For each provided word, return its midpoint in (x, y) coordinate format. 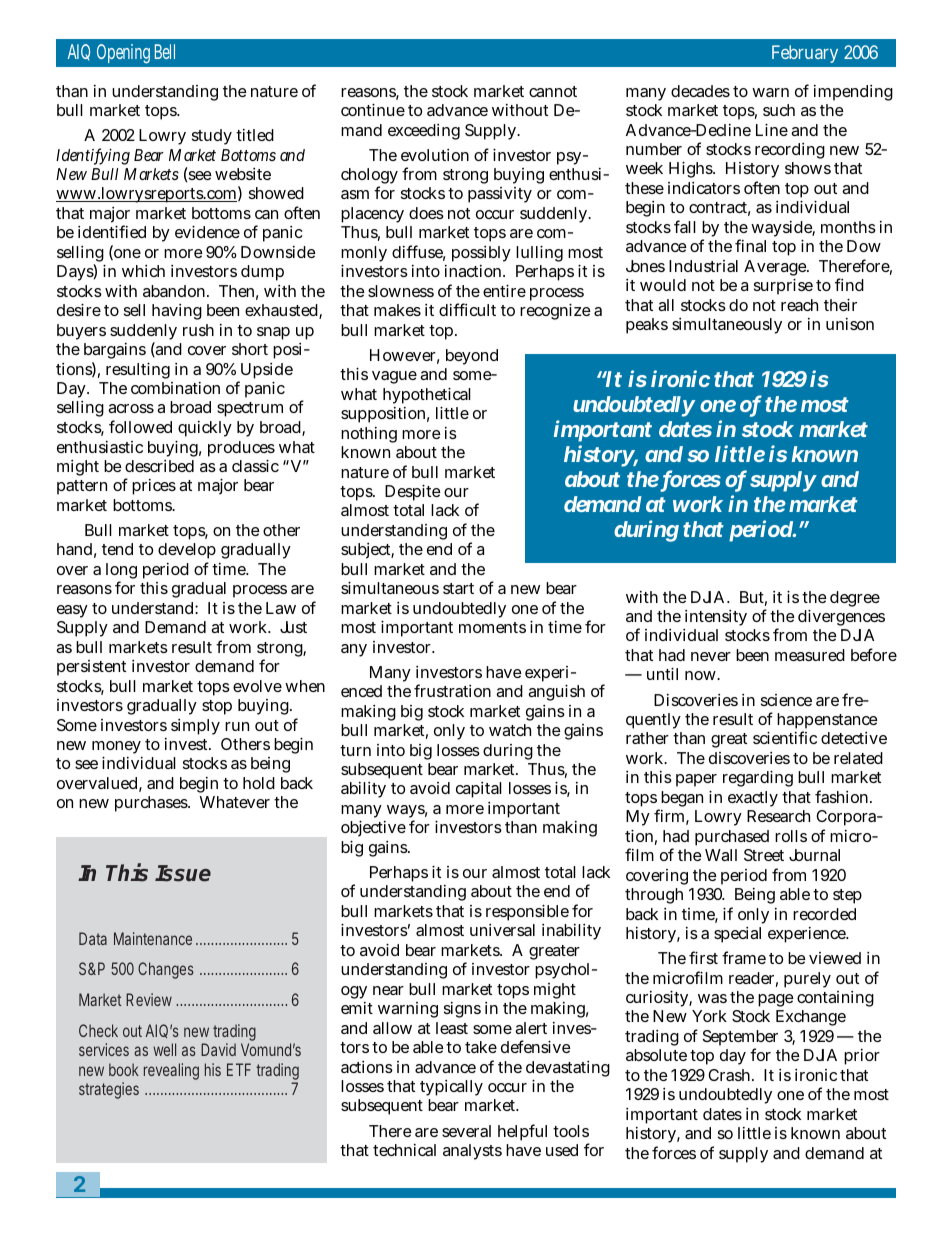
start (458, 588)
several (466, 1131)
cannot (553, 91)
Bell (165, 51)
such (779, 110)
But (753, 598)
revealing (171, 1071)
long (121, 572)
